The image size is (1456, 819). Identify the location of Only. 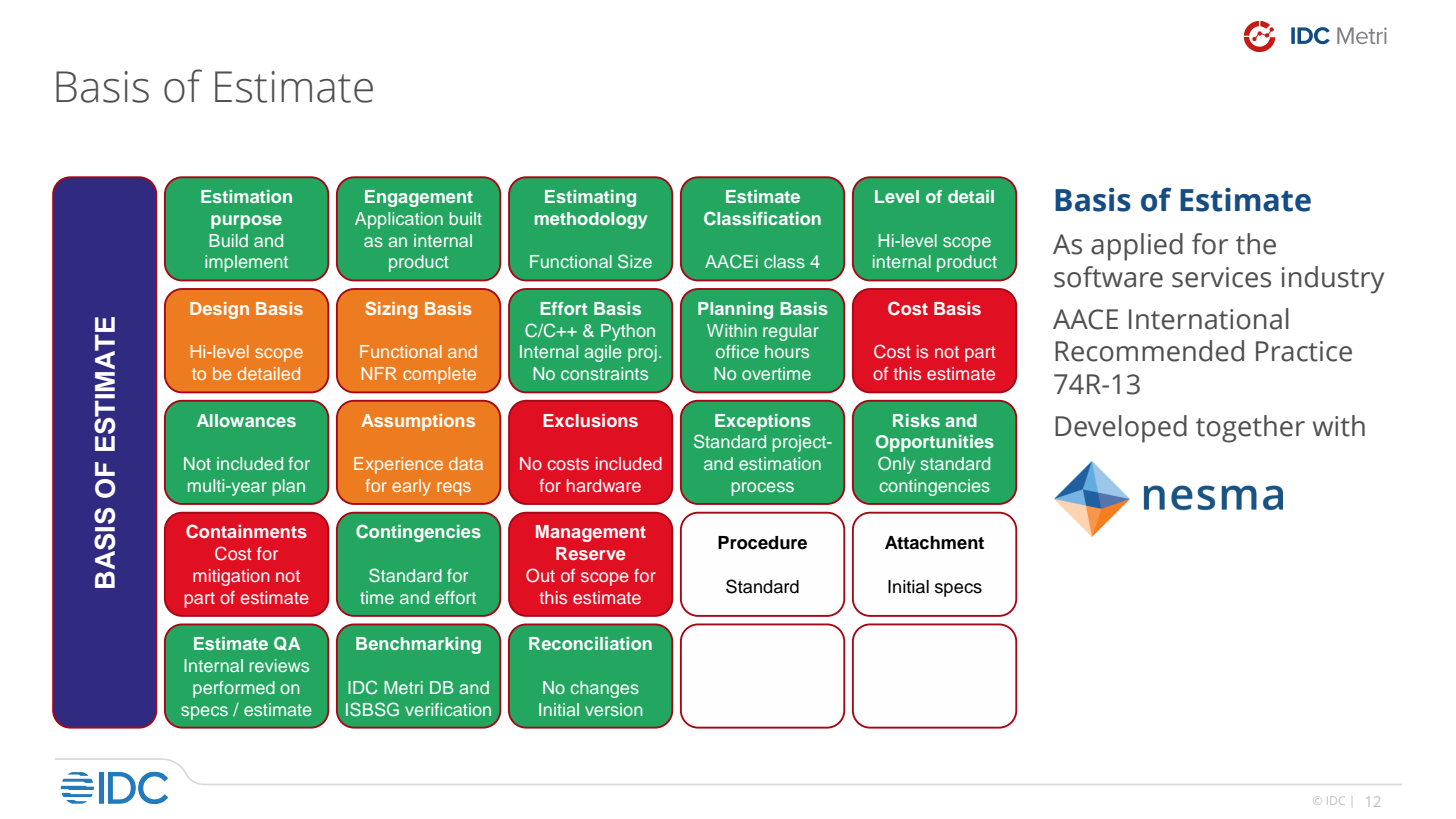
(896, 465).
